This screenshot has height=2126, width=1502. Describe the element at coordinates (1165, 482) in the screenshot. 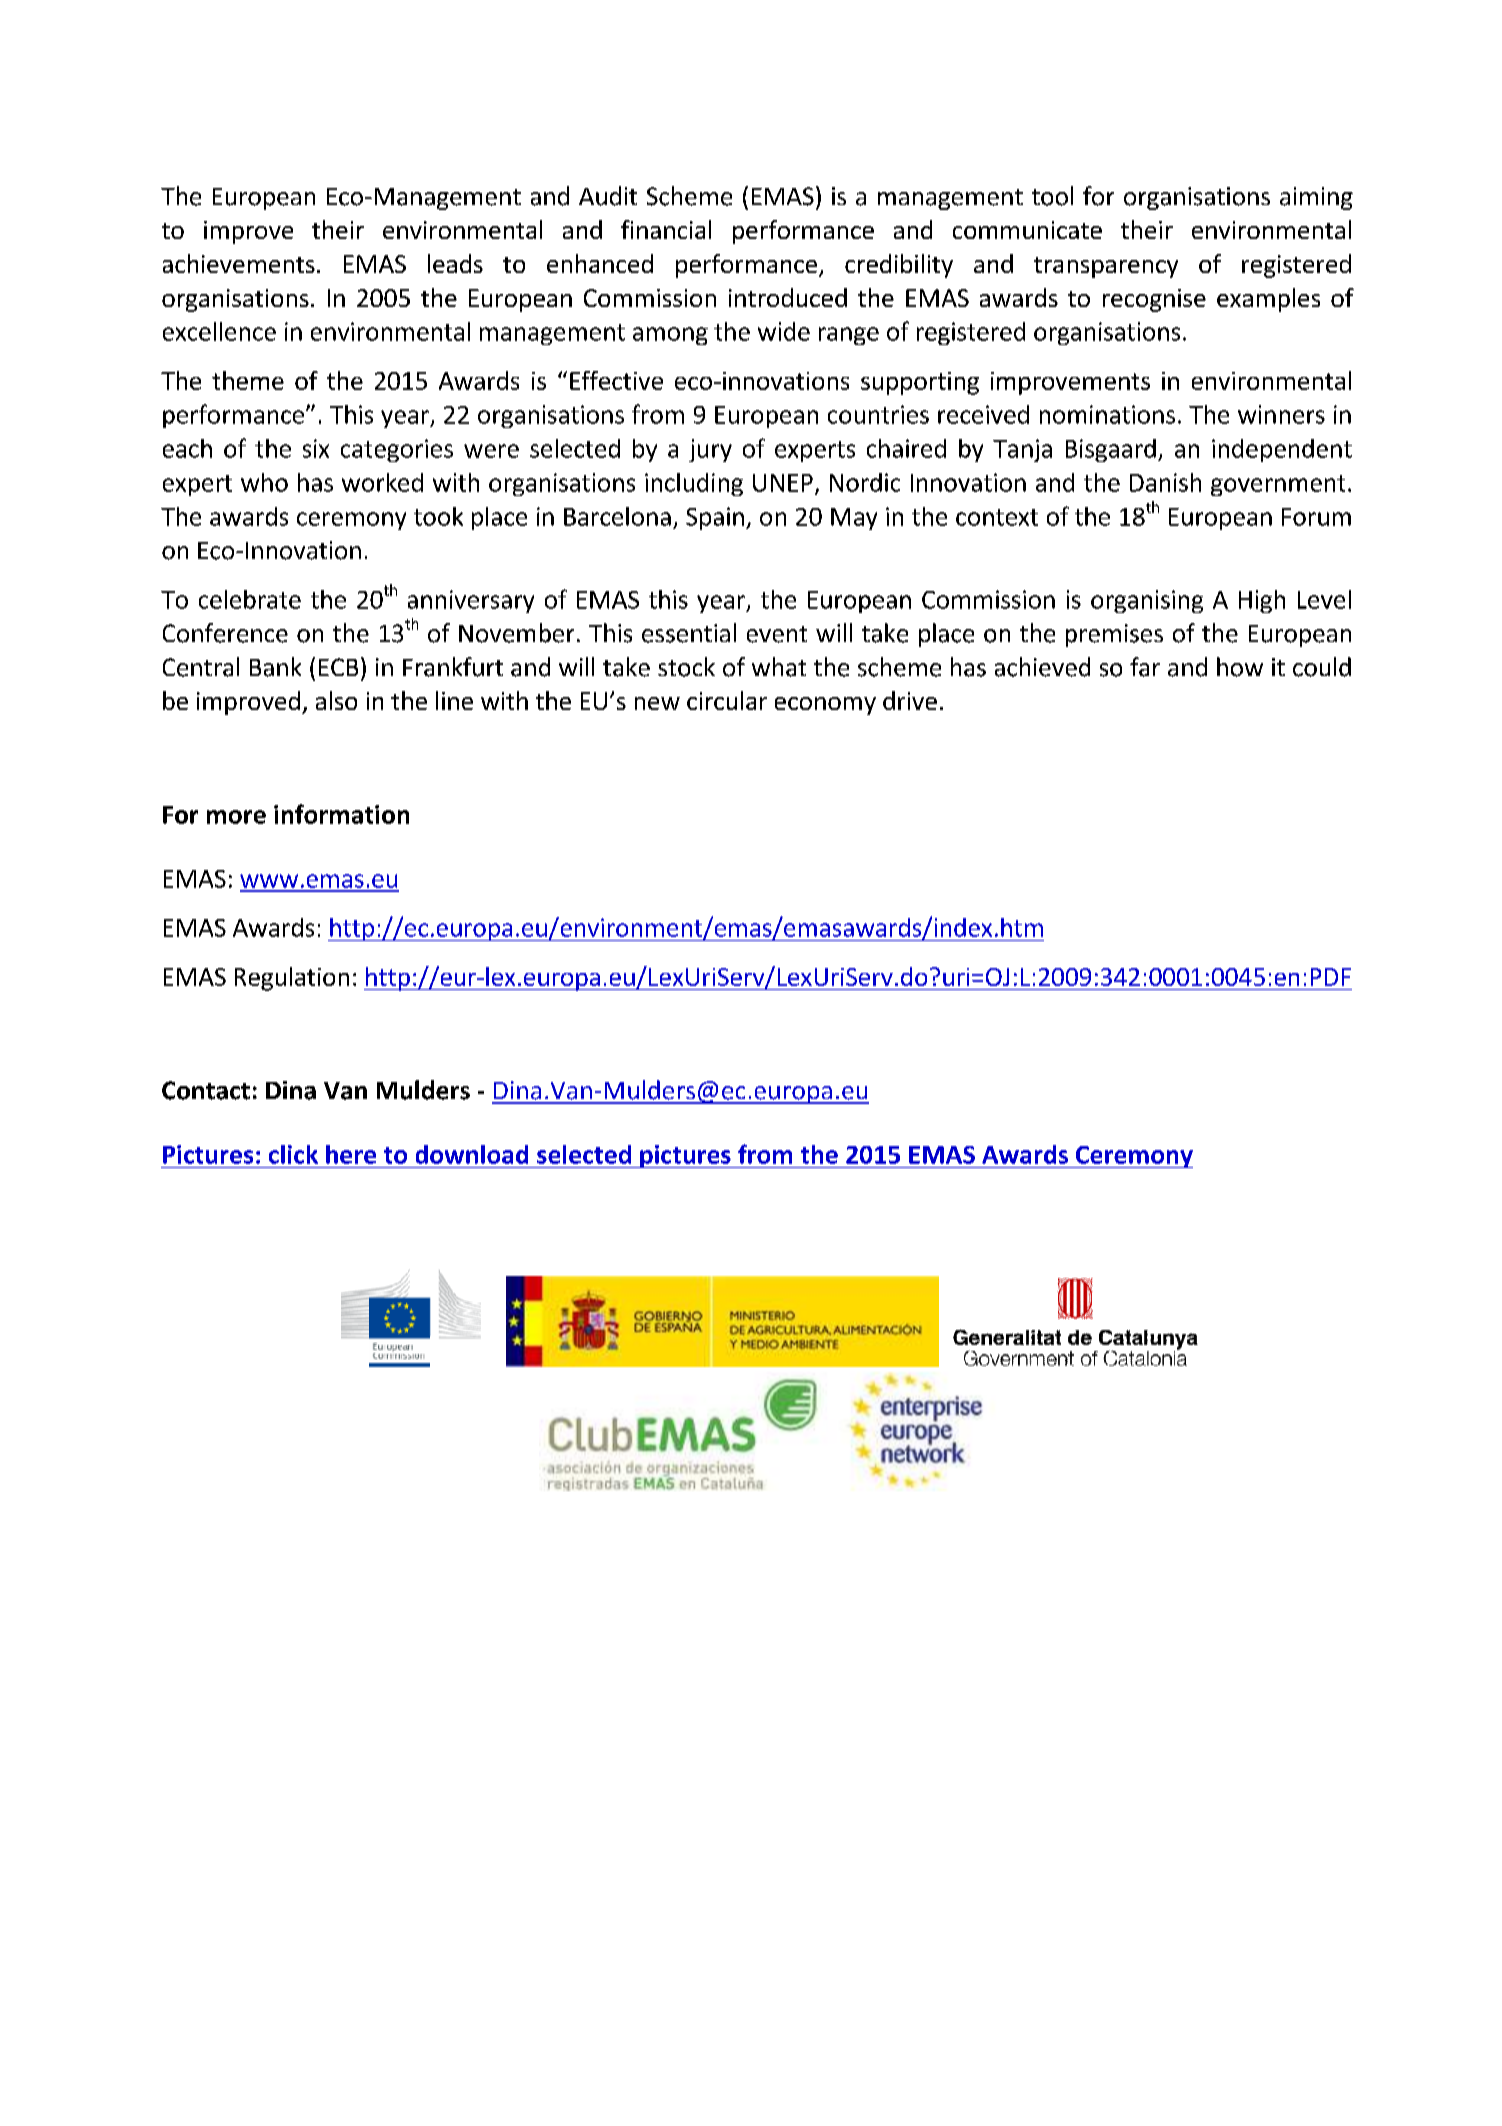

I see `Danish` at that location.
